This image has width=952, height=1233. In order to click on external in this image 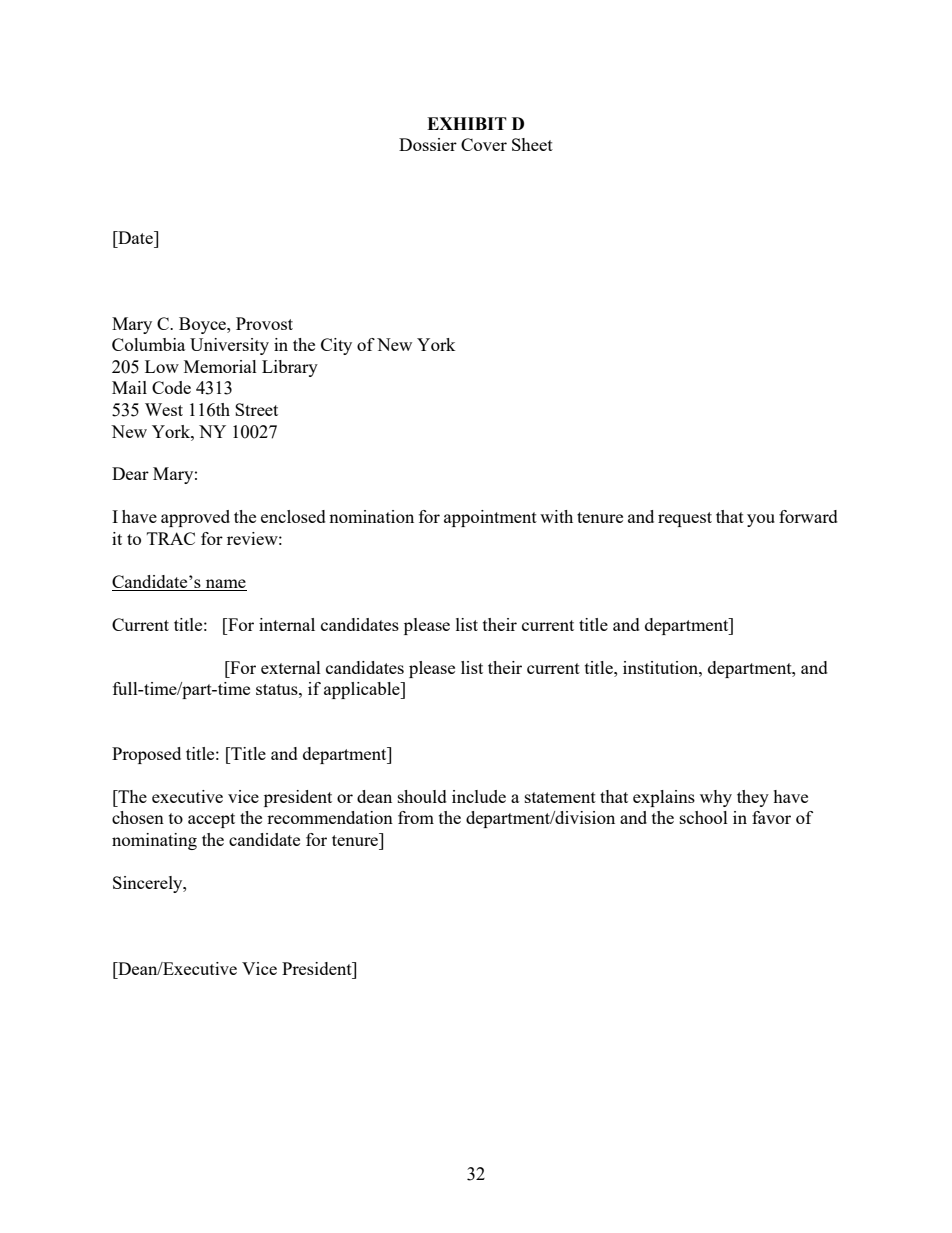, I will do `click(291, 667)`.
